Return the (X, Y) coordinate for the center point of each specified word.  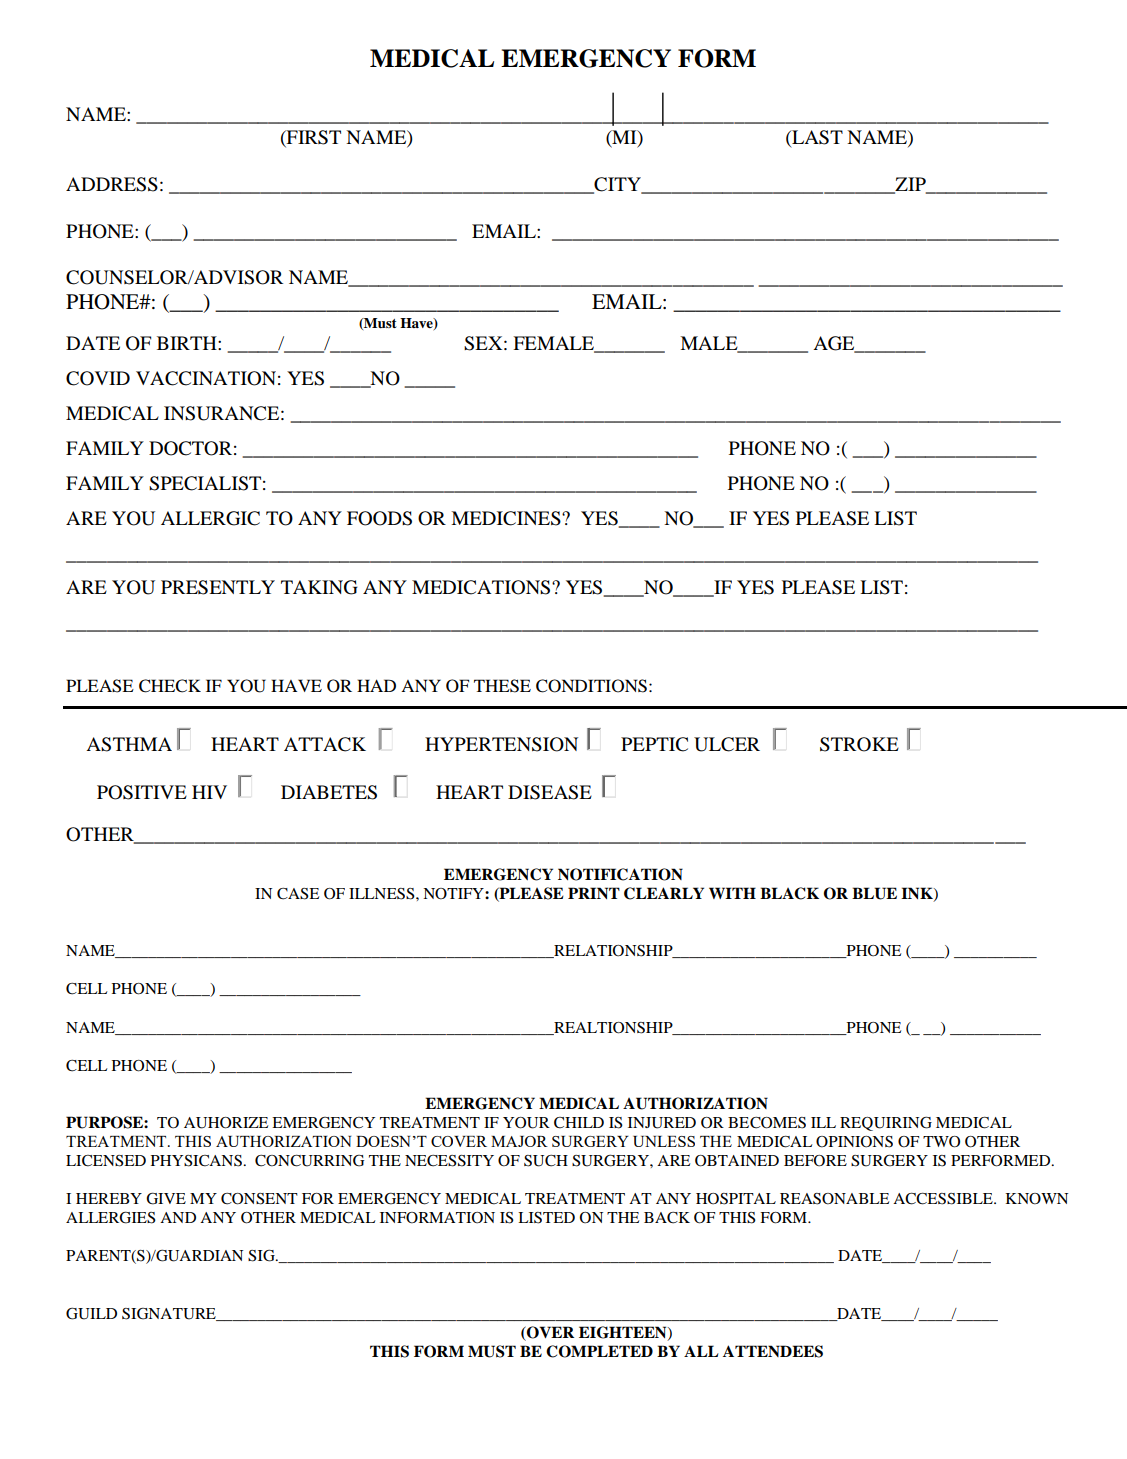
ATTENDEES (773, 1351)
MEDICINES (507, 518)
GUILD (91, 1313)
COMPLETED (599, 1351)
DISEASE (550, 792)
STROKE (859, 744)
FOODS (379, 518)
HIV (209, 792)
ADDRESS (112, 184)
